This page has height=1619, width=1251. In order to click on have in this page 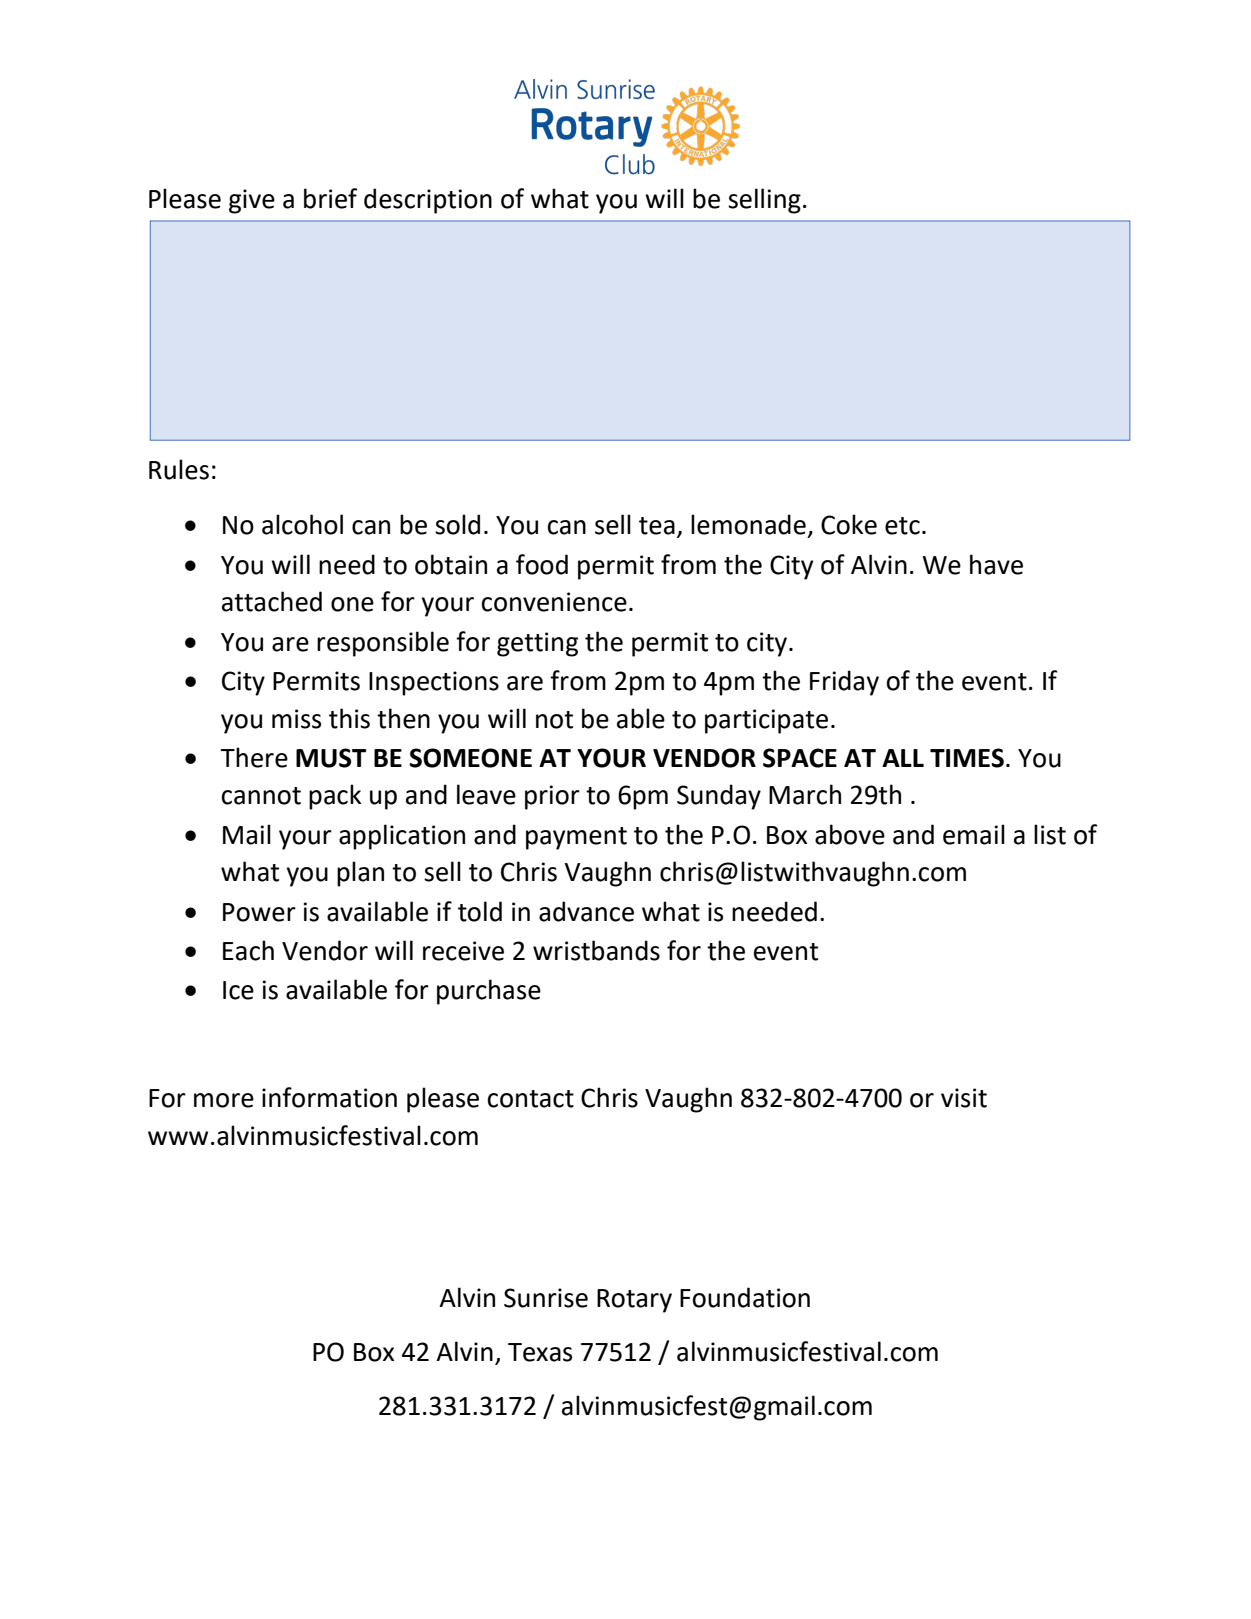, I will do `click(996, 564)`.
